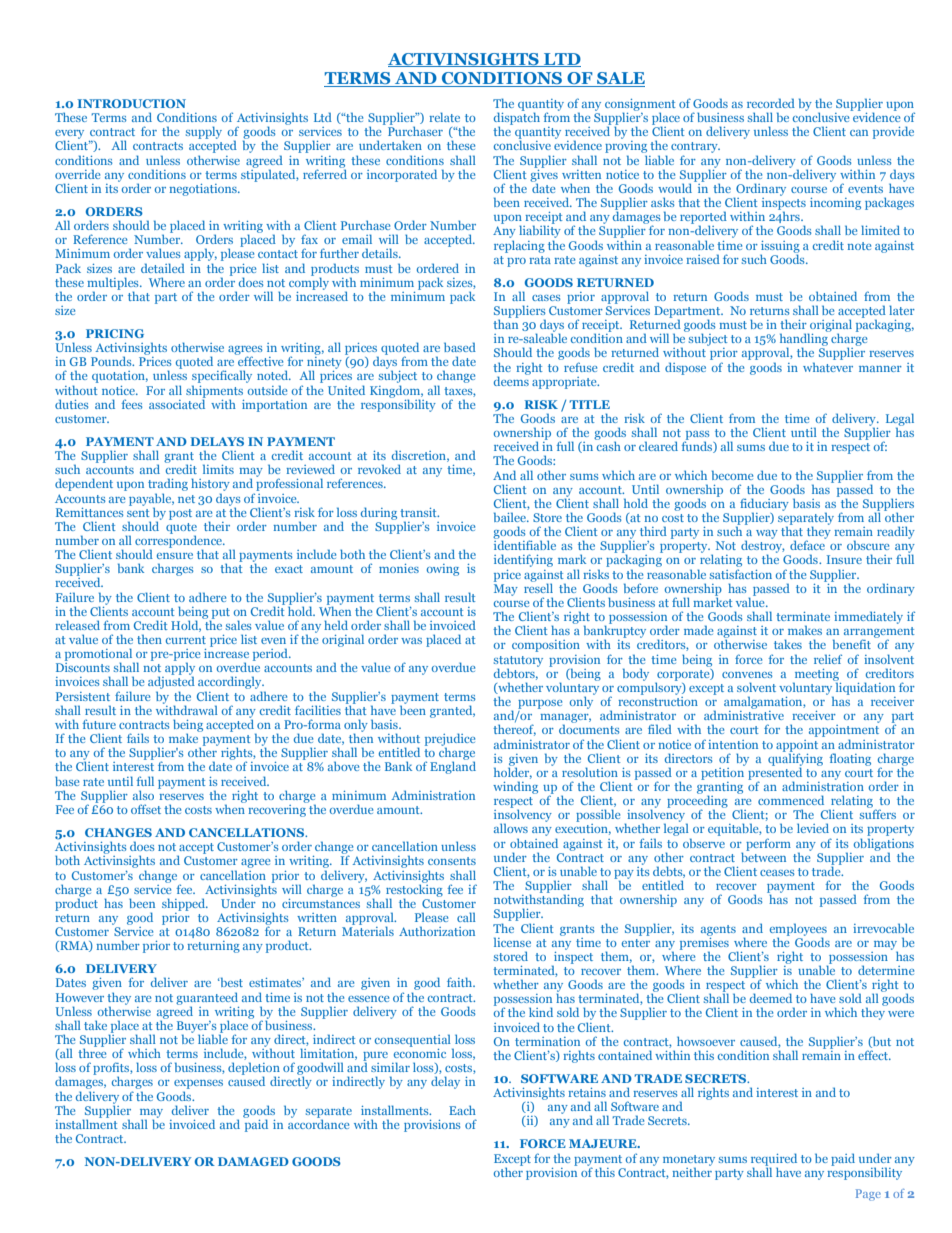 This page has width=952, height=1233. Describe the element at coordinates (763, 546) in the page. I see `destroy` at that location.
